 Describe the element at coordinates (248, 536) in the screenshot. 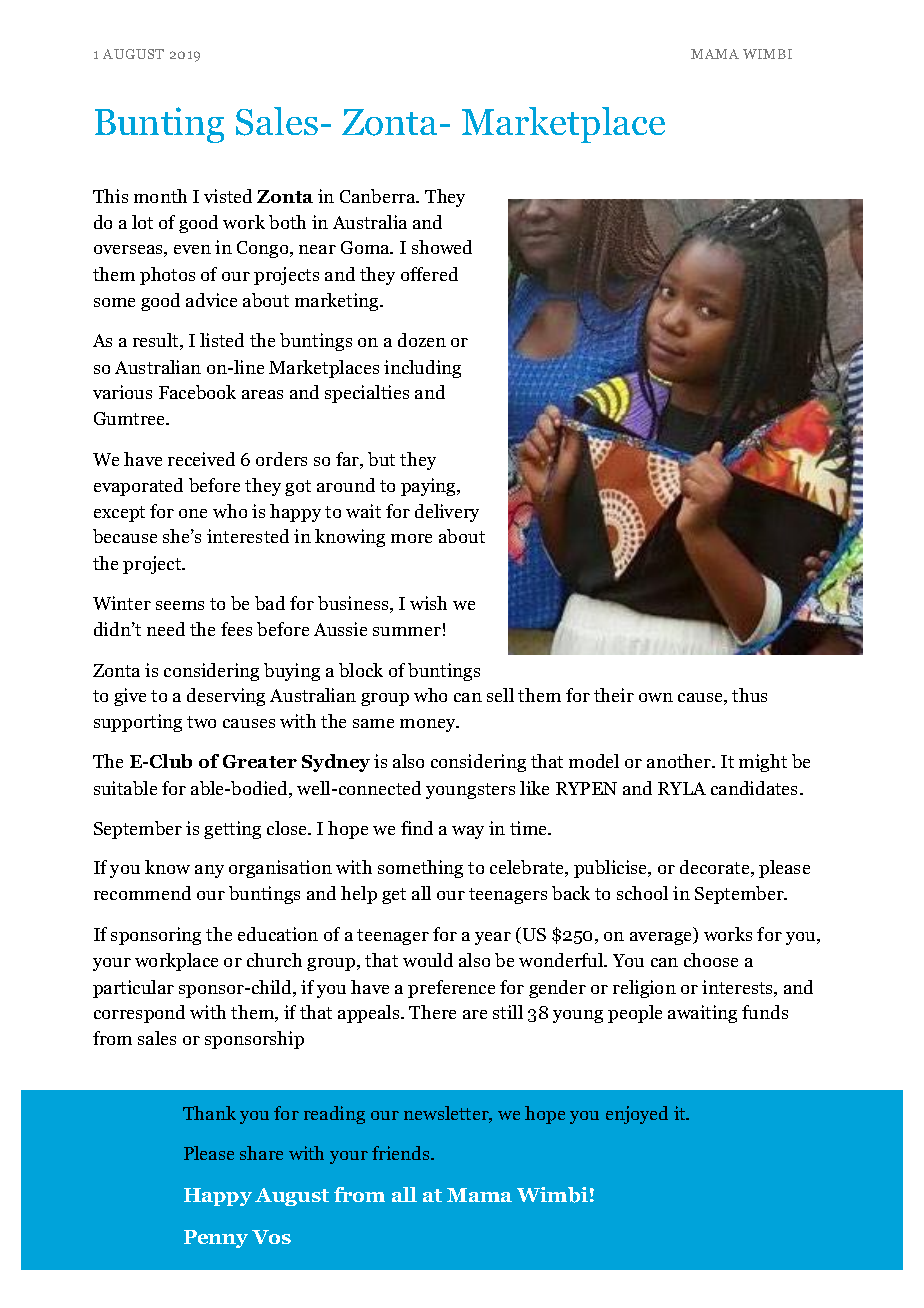

I see `interested` at that location.
